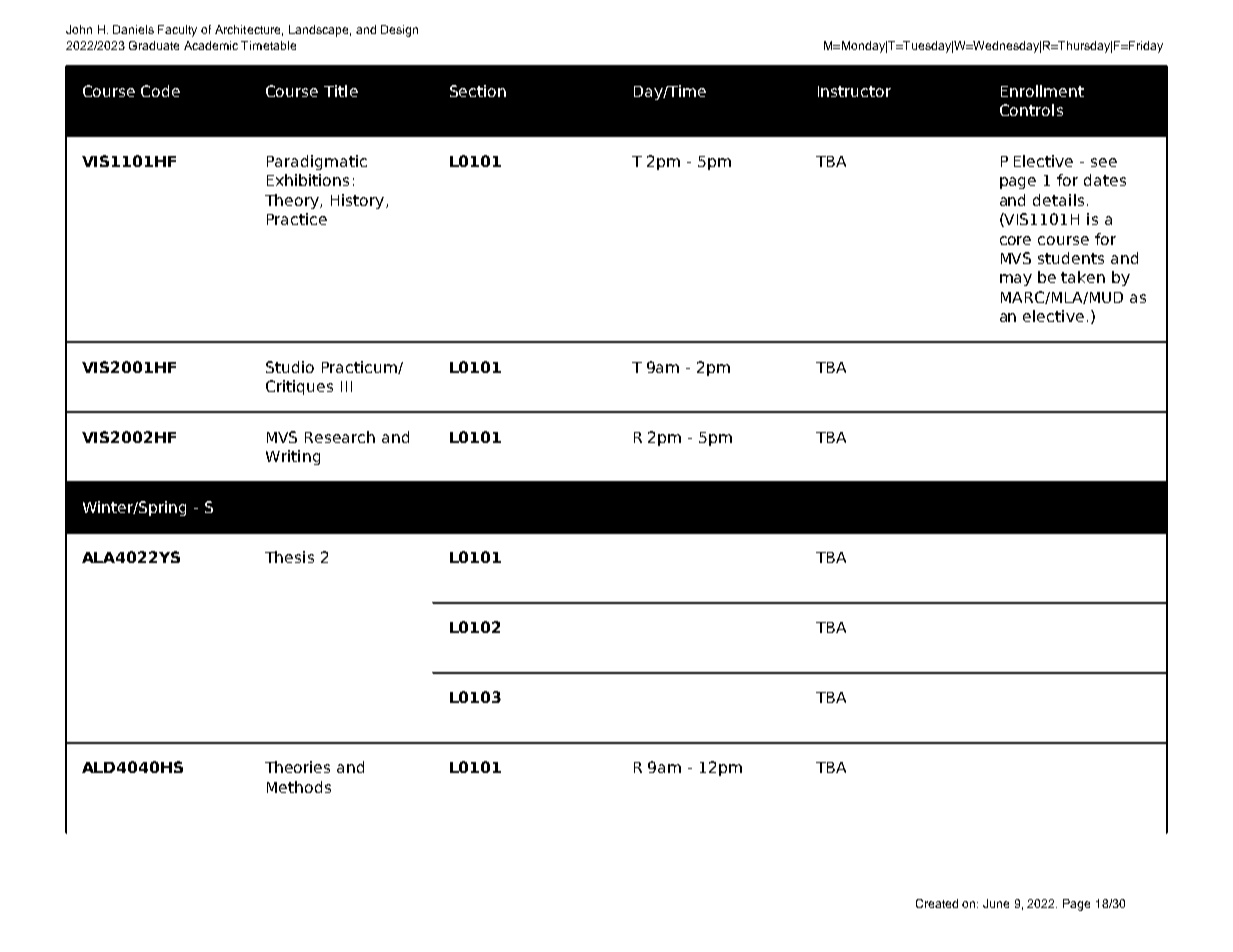 This image has width=1233, height=952. Describe the element at coordinates (299, 787) in the image. I see `Methods` at that location.
